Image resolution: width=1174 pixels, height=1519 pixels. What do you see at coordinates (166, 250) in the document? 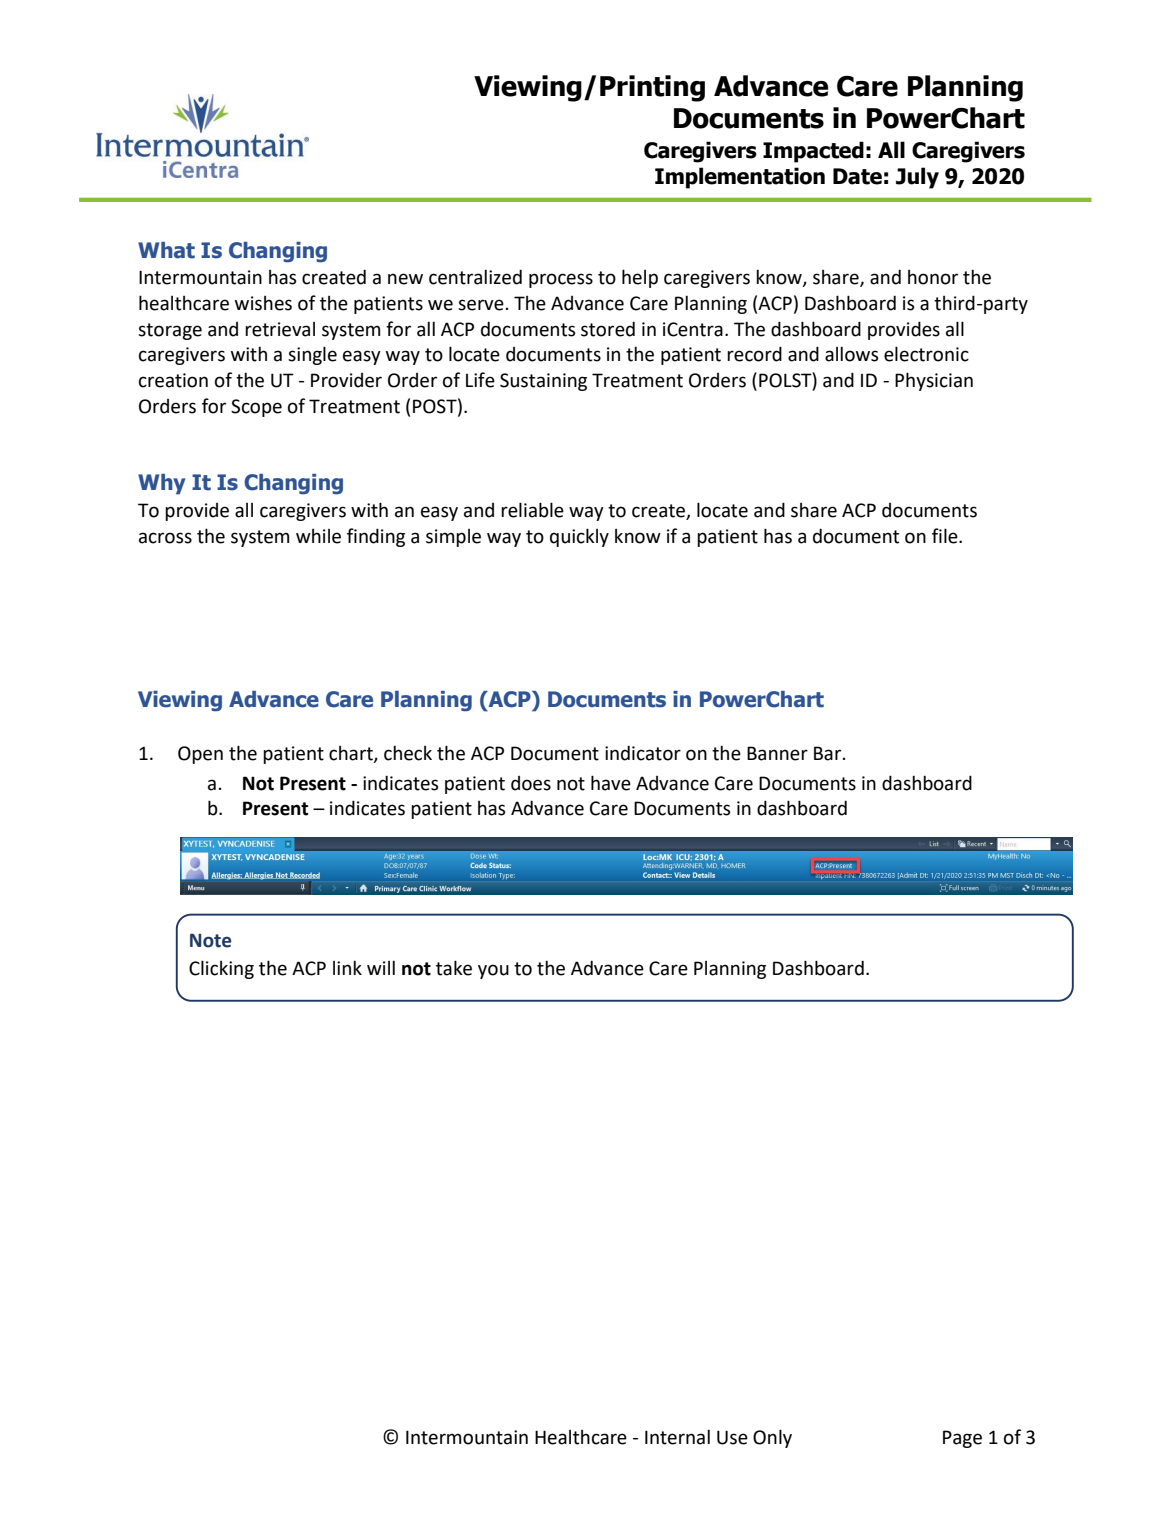
I see `What` at bounding box center [166, 250].
